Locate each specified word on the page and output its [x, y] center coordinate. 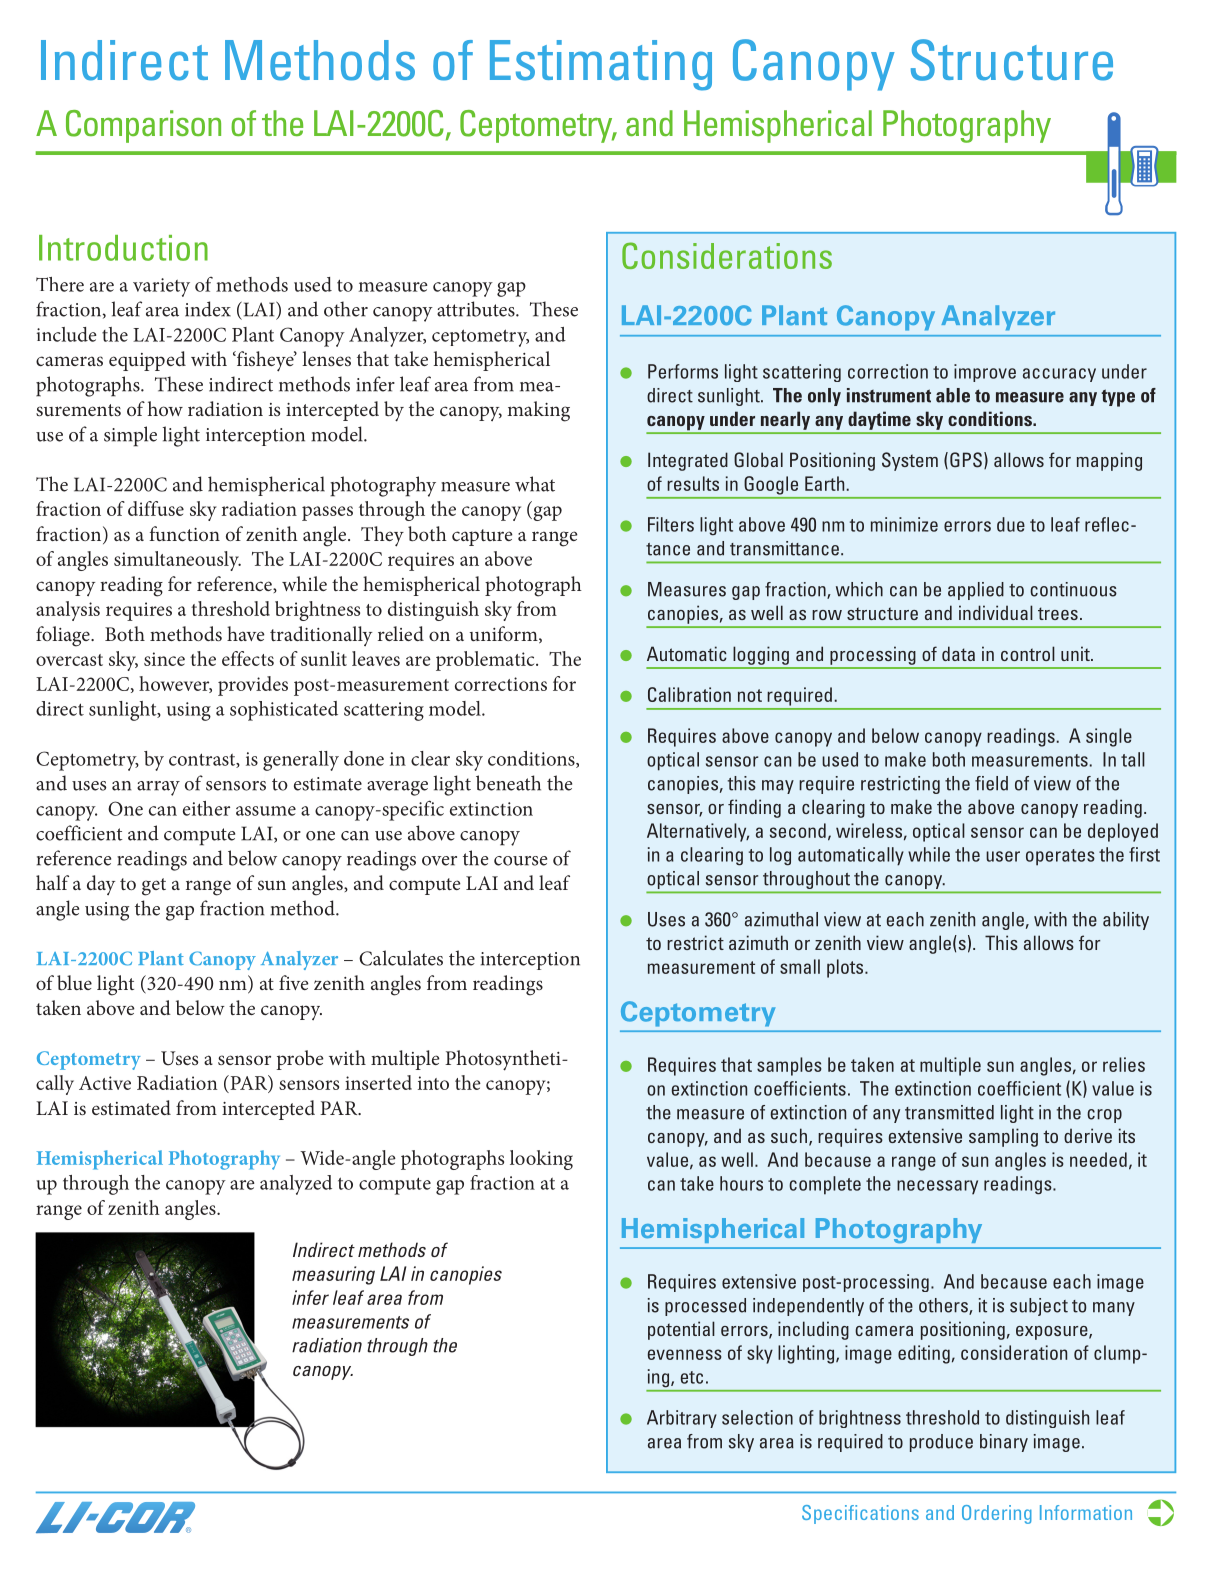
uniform [505, 634]
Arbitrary [682, 1419]
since [164, 659]
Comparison [143, 126]
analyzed [296, 1185]
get [154, 887]
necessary [937, 1187]
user [1003, 856]
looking [541, 1160]
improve [985, 373]
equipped [147, 361]
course [520, 861]
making [538, 411]
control [1028, 653]
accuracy [1059, 375]
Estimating [601, 65]
